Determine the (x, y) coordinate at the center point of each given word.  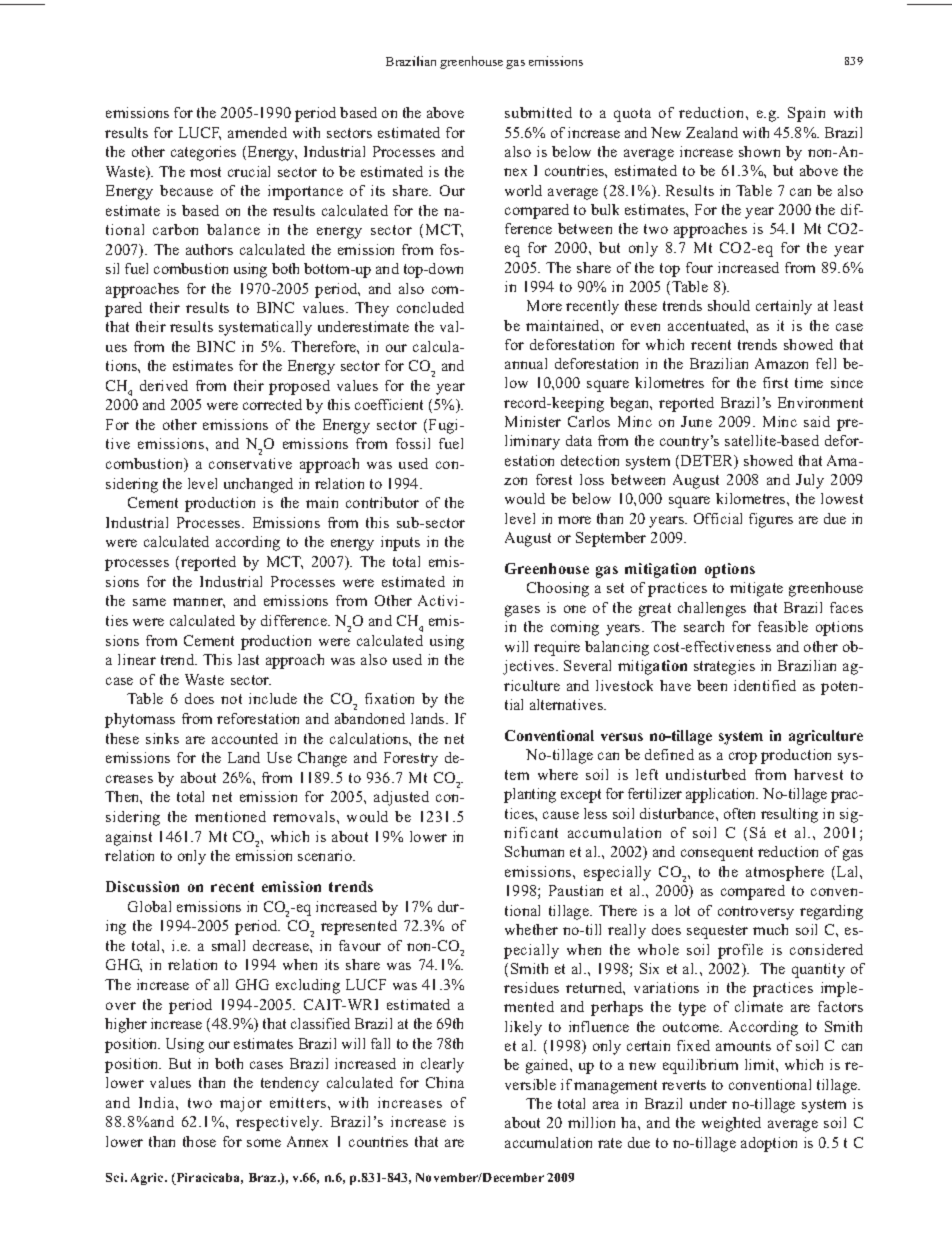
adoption (769, 1144)
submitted (538, 112)
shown (759, 151)
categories (203, 153)
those (199, 1141)
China (445, 1082)
